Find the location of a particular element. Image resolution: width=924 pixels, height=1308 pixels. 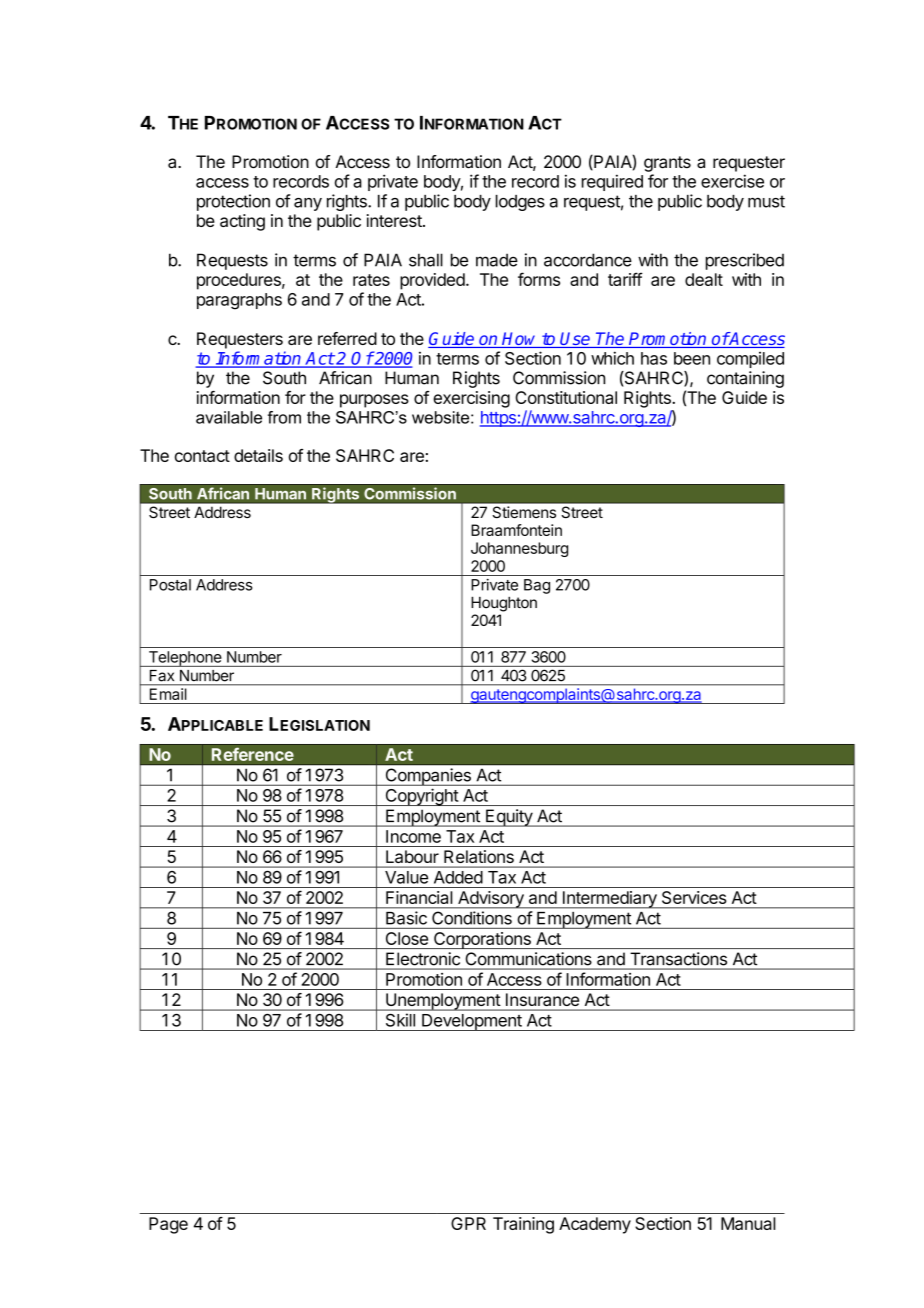

Johannesburg is located at coordinates (519, 549).
